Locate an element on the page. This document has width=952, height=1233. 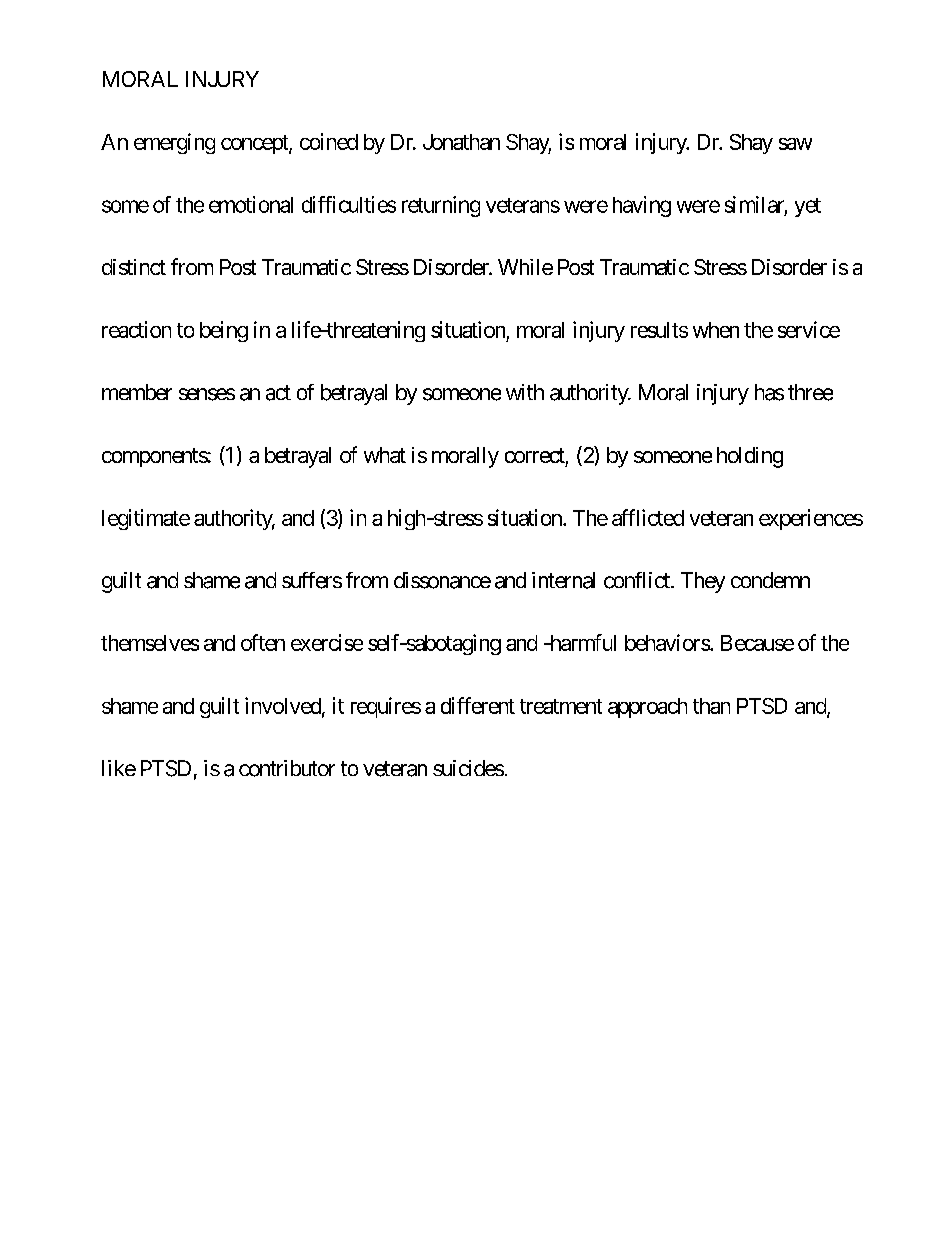
correct is located at coordinates (535, 455).
